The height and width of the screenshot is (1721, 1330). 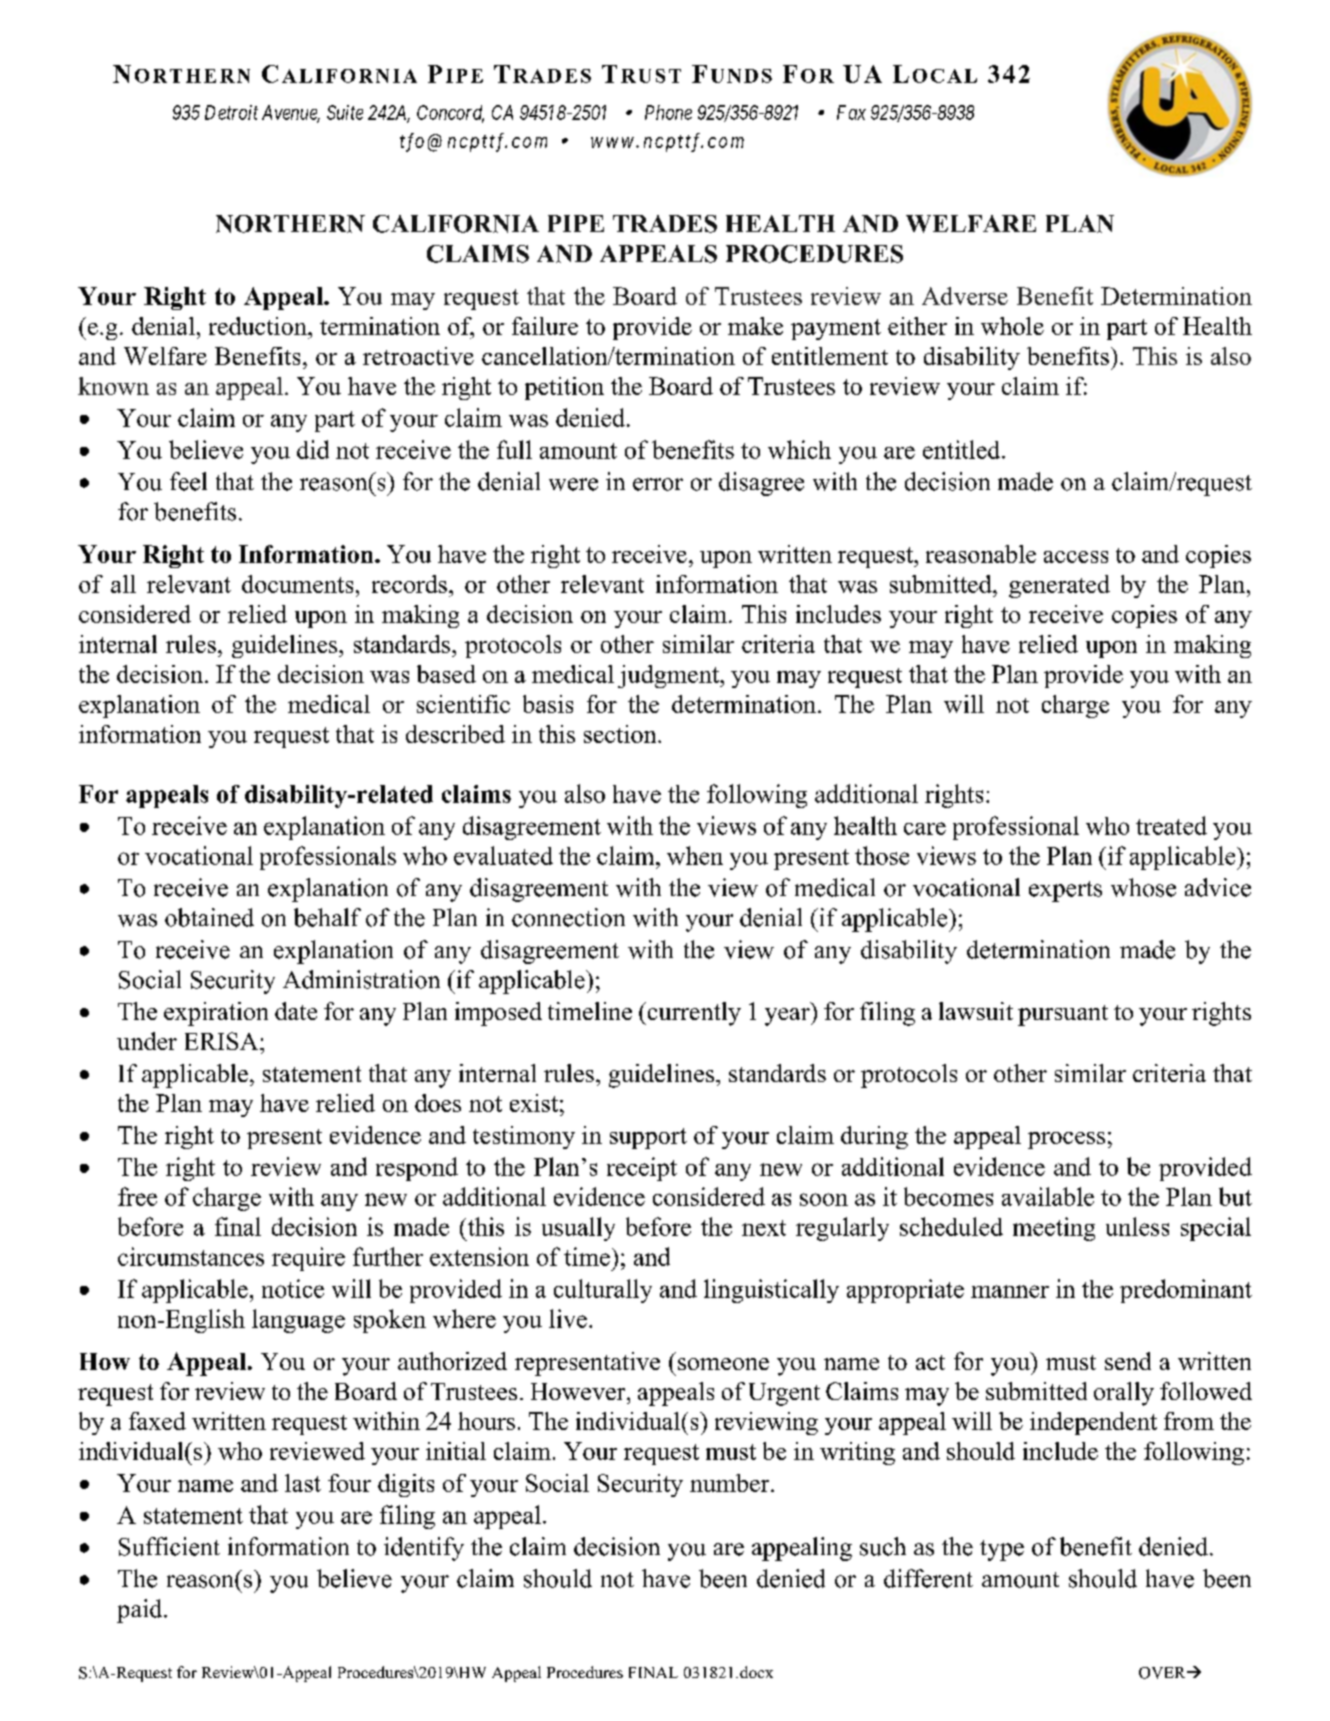 I want to click on described, so click(x=455, y=734).
